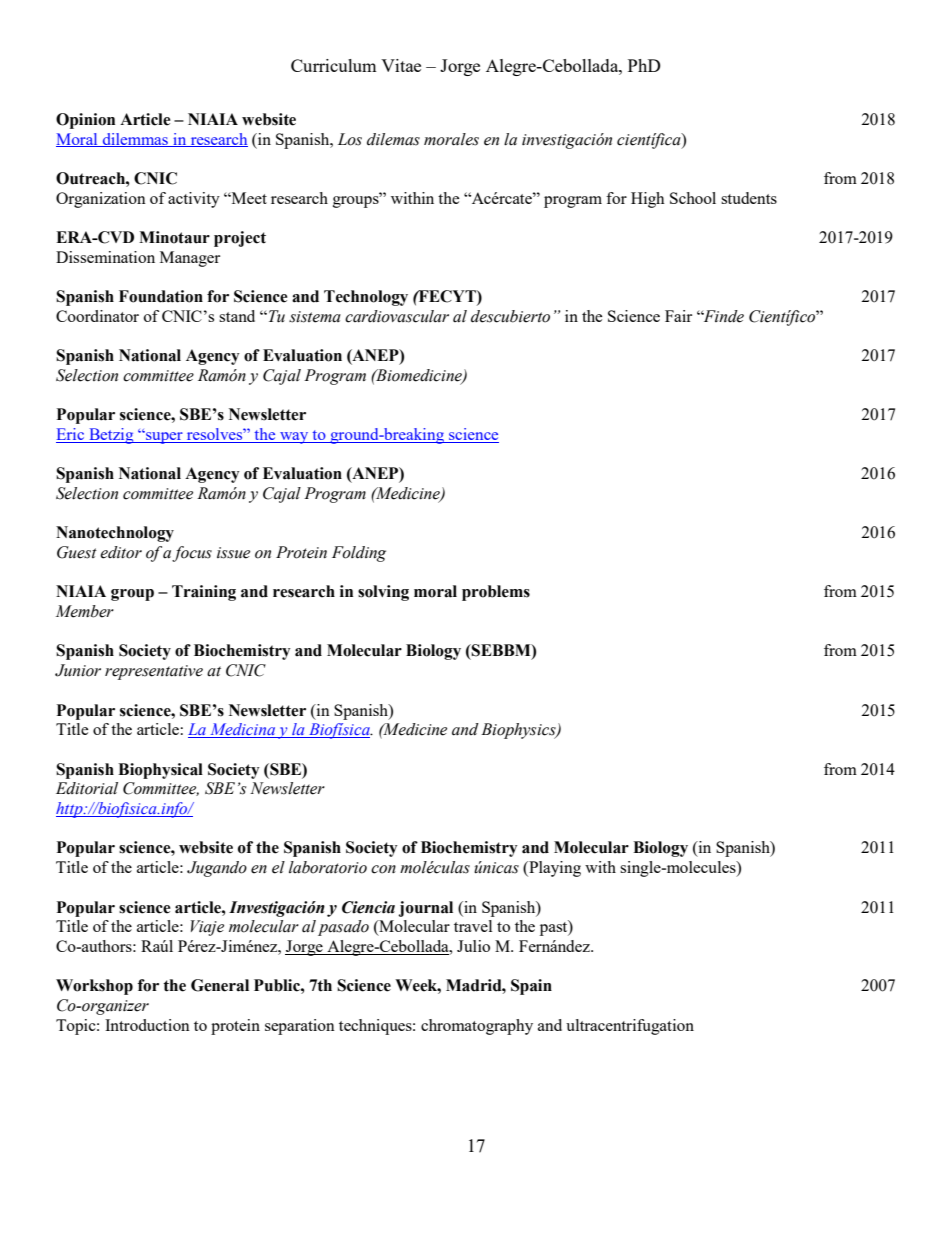  What do you see at coordinates (135, 140) in the screenshot?
I see `dilemmas` at bounding box center [135, 140].
